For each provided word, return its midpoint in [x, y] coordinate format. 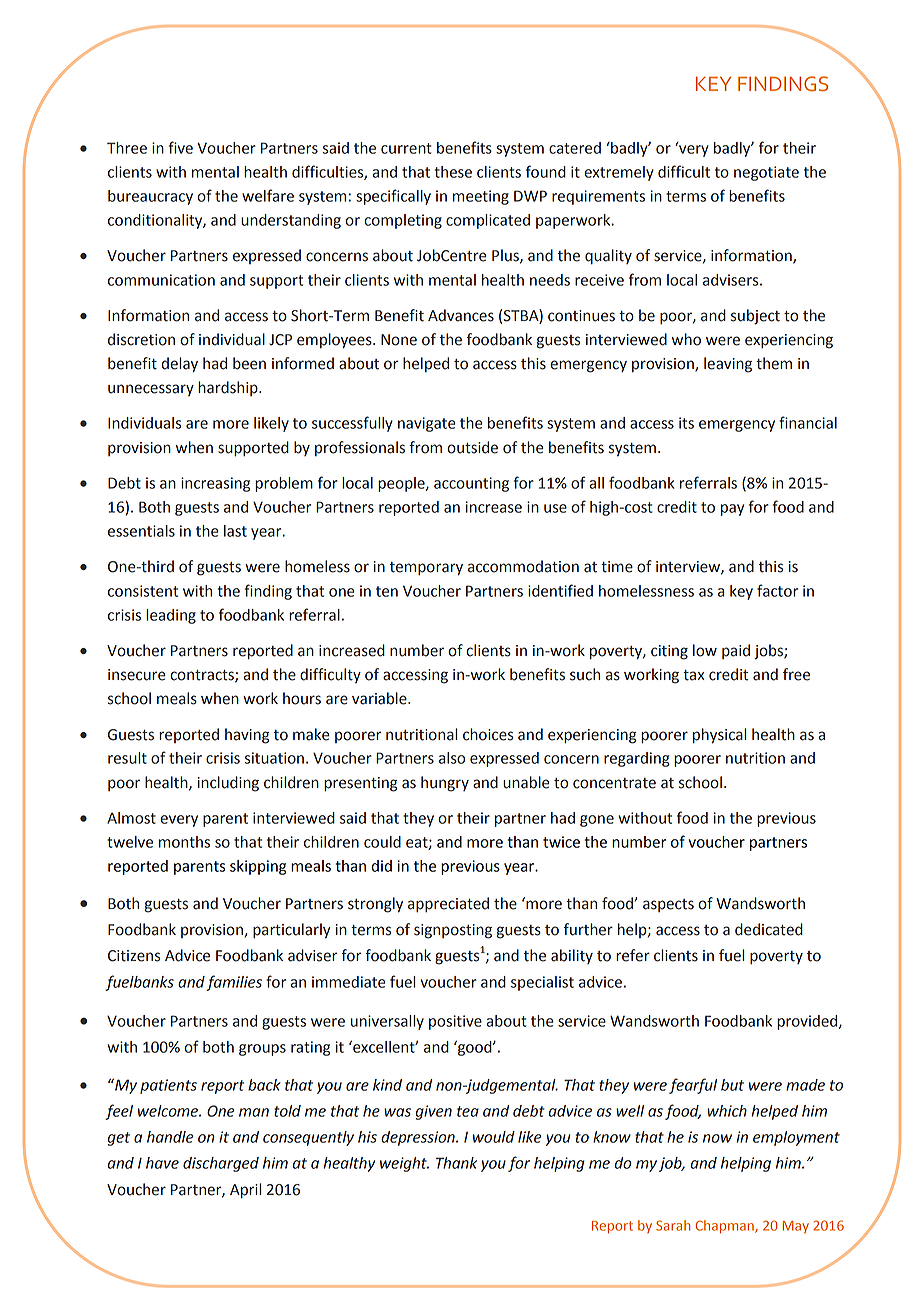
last [235, 531]
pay [732, 510]
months [184, 842]
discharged [221, 1164]
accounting [471, 484]
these [453, 172]
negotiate [766, 173]
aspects [668, 905]
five [181, 147]
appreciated [448, 905]
